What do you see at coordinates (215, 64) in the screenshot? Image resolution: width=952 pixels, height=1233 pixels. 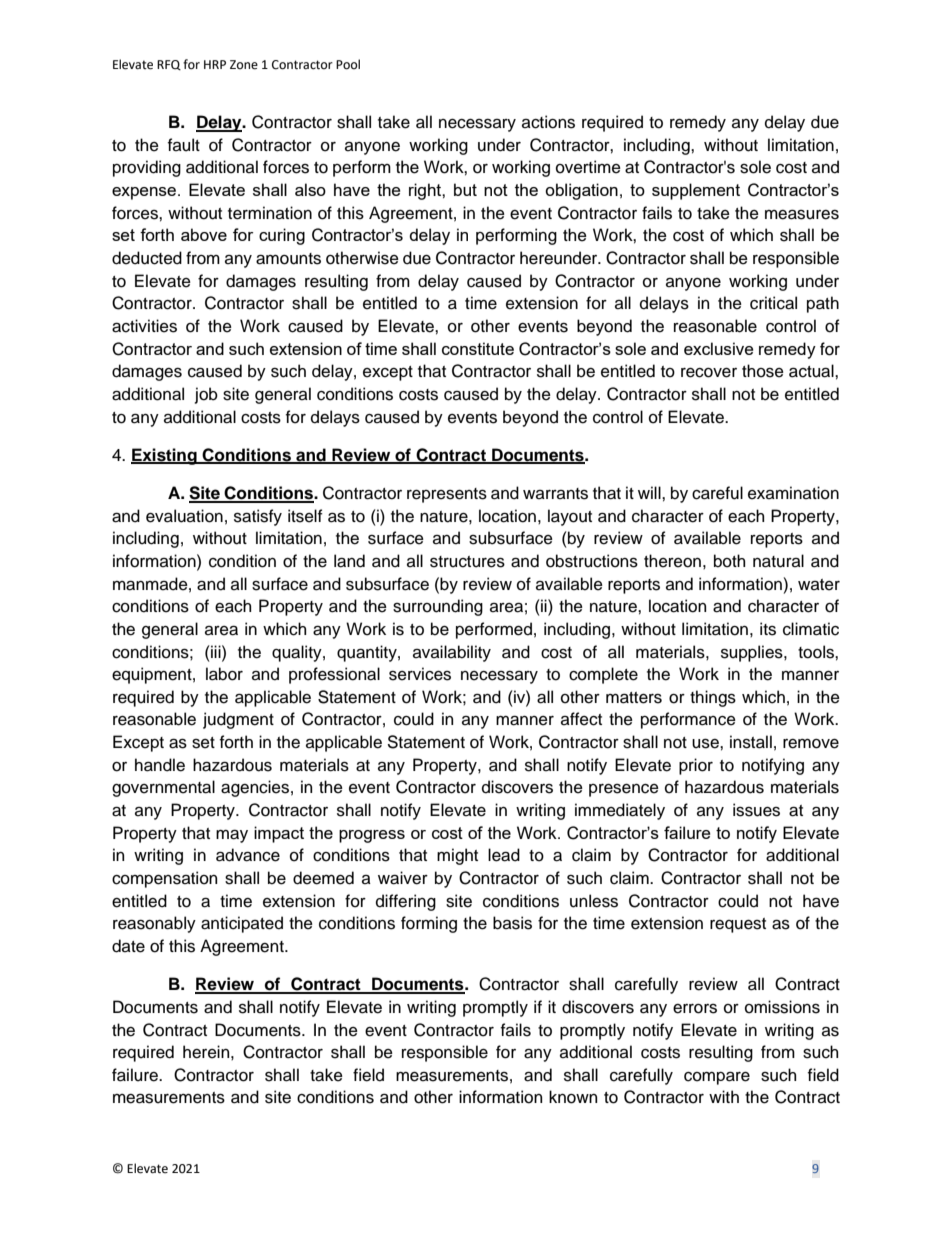 I see `HRP` at bounding box center [215, 64].
